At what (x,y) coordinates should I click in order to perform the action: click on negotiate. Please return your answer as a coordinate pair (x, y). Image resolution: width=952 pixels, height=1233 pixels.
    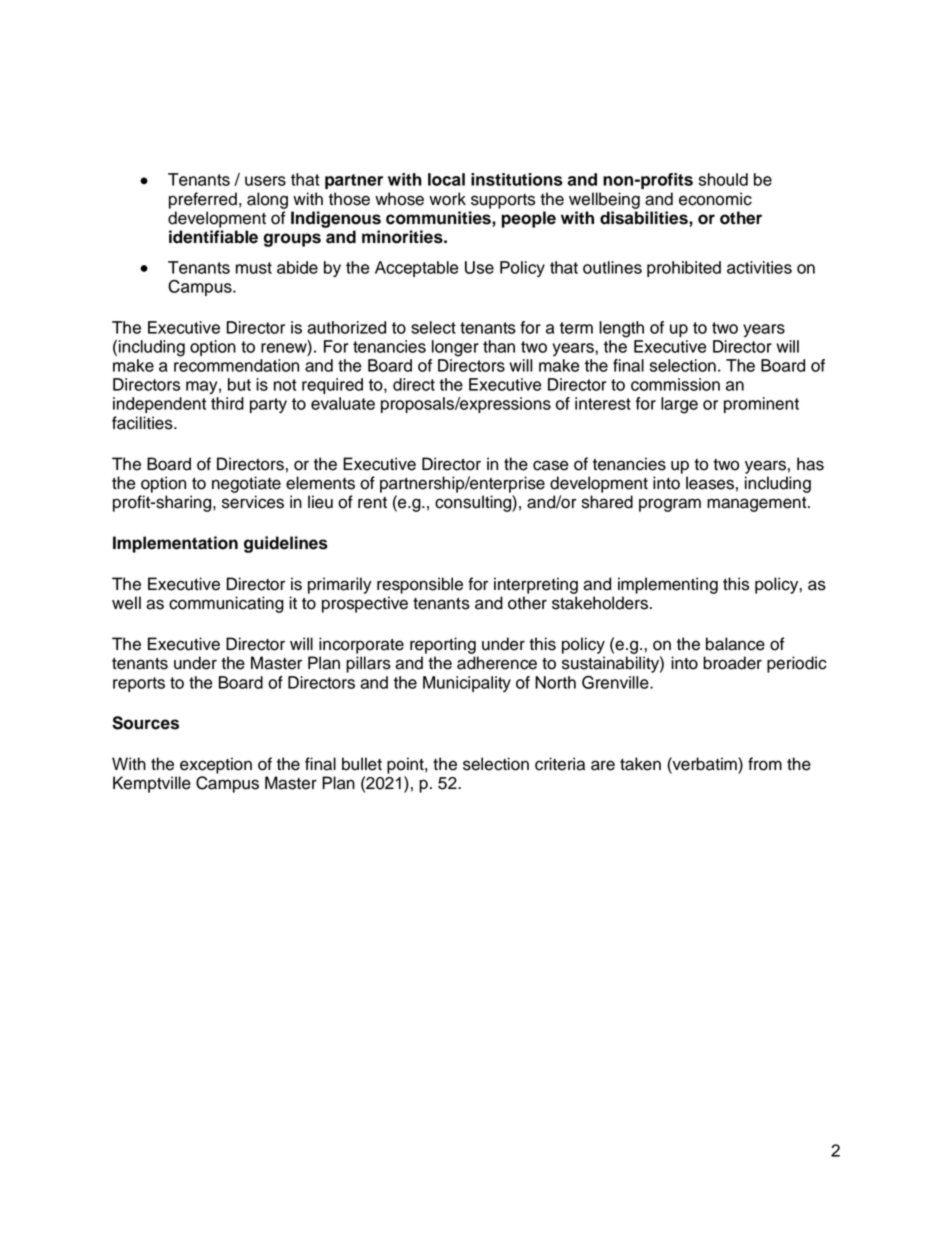
    Looking at the image, I should click on (246, 484).
